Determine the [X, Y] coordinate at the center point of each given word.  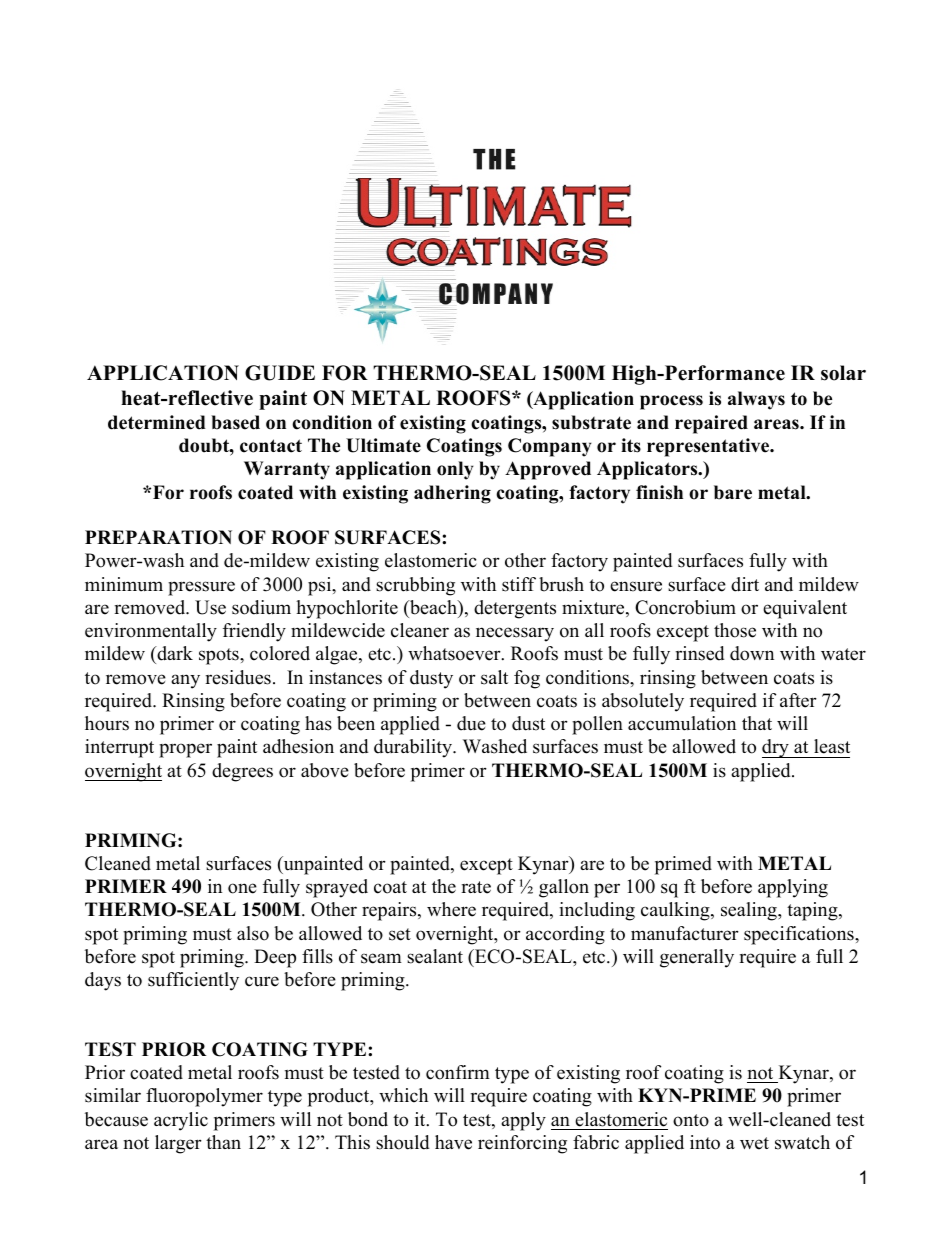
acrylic [181, 1121]
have [453, 1142]
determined [157, 422]
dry [776, 748]
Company [550, 447]
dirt [745, 584]
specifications [800, 935]
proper [185, 750]
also [253, 933]
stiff [519, 584]
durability [414, 748]
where [451, 909]
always [756, 400]
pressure [201, 588]
